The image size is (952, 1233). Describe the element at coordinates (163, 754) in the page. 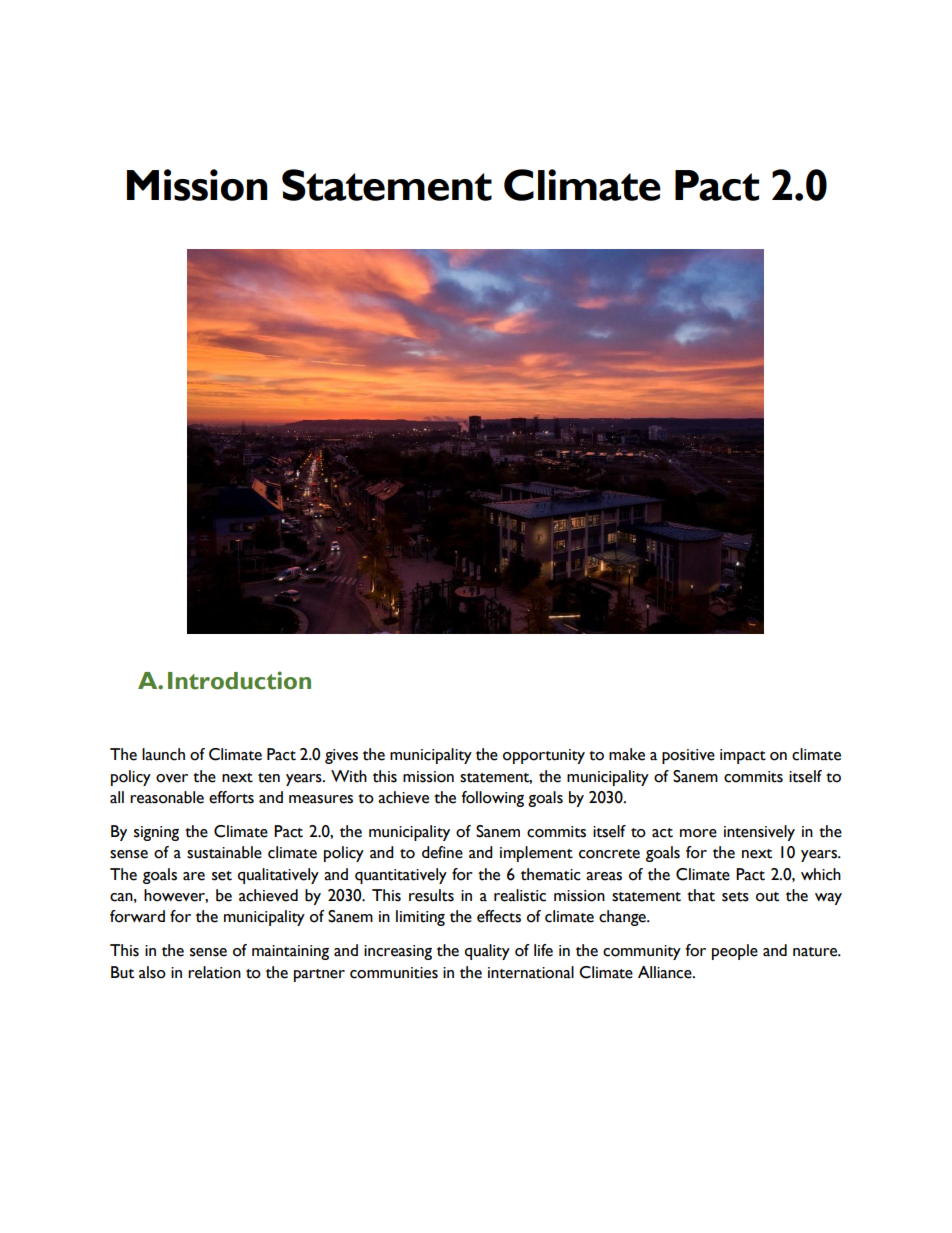

I see `launch` at that location.
